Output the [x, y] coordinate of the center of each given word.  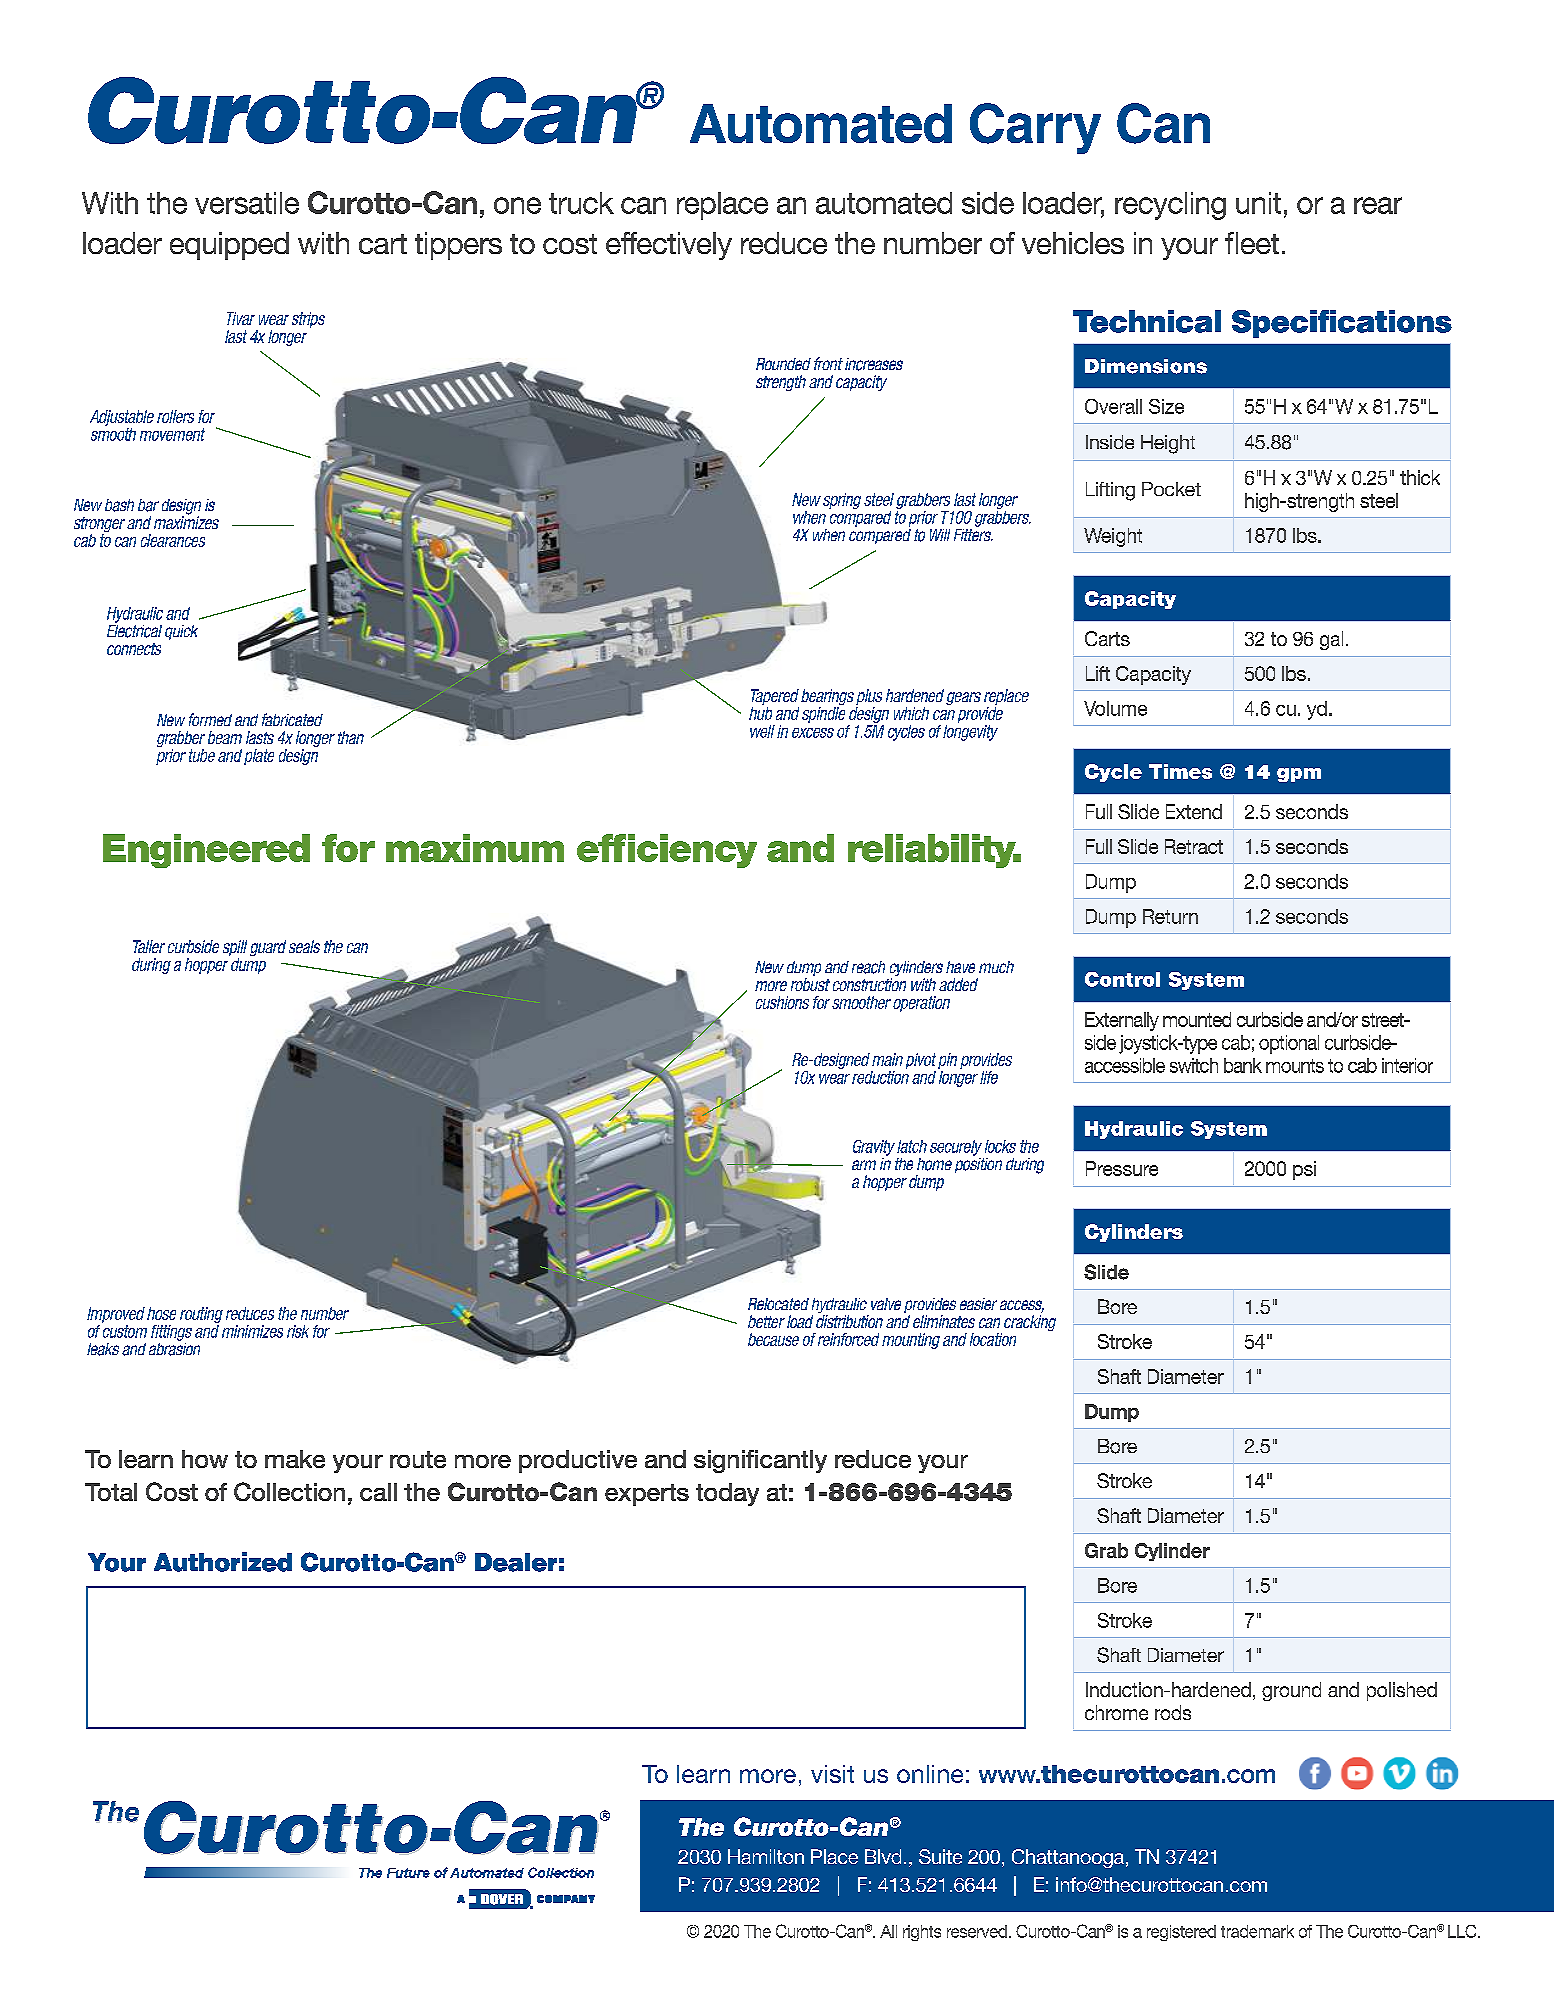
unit [1258, 203]
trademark [1257, 1931]
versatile [247, 203]
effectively [669, 246]
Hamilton [766, 1856]
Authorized [223, 1562]
